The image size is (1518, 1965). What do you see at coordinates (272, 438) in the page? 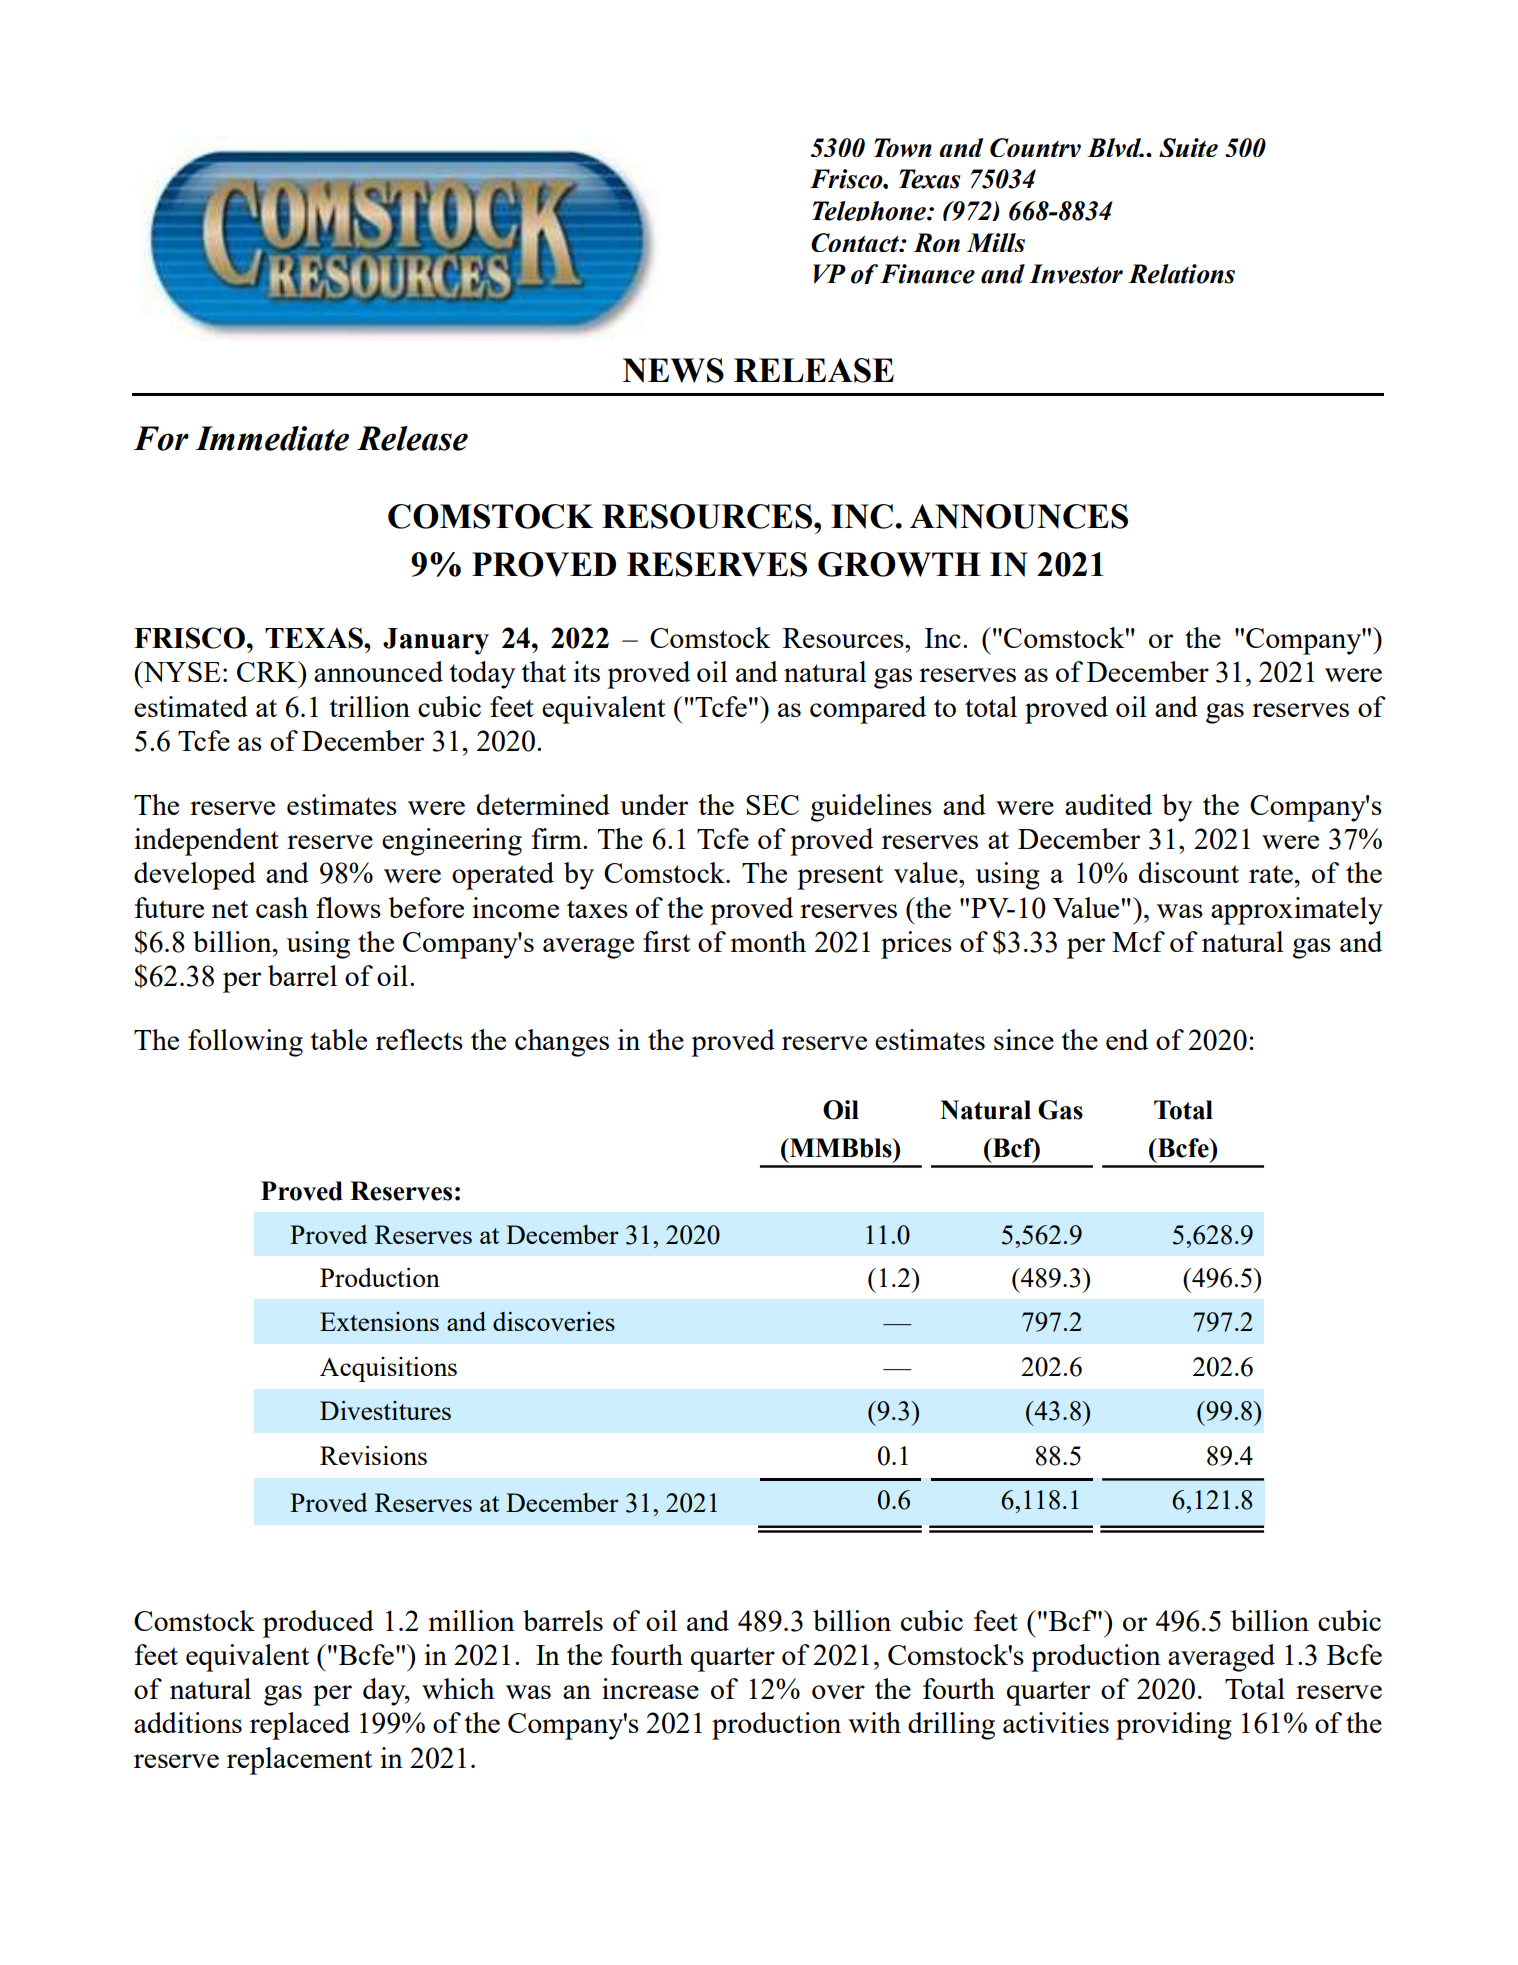
I see `Immediate` at bounding box center [272, 438].
